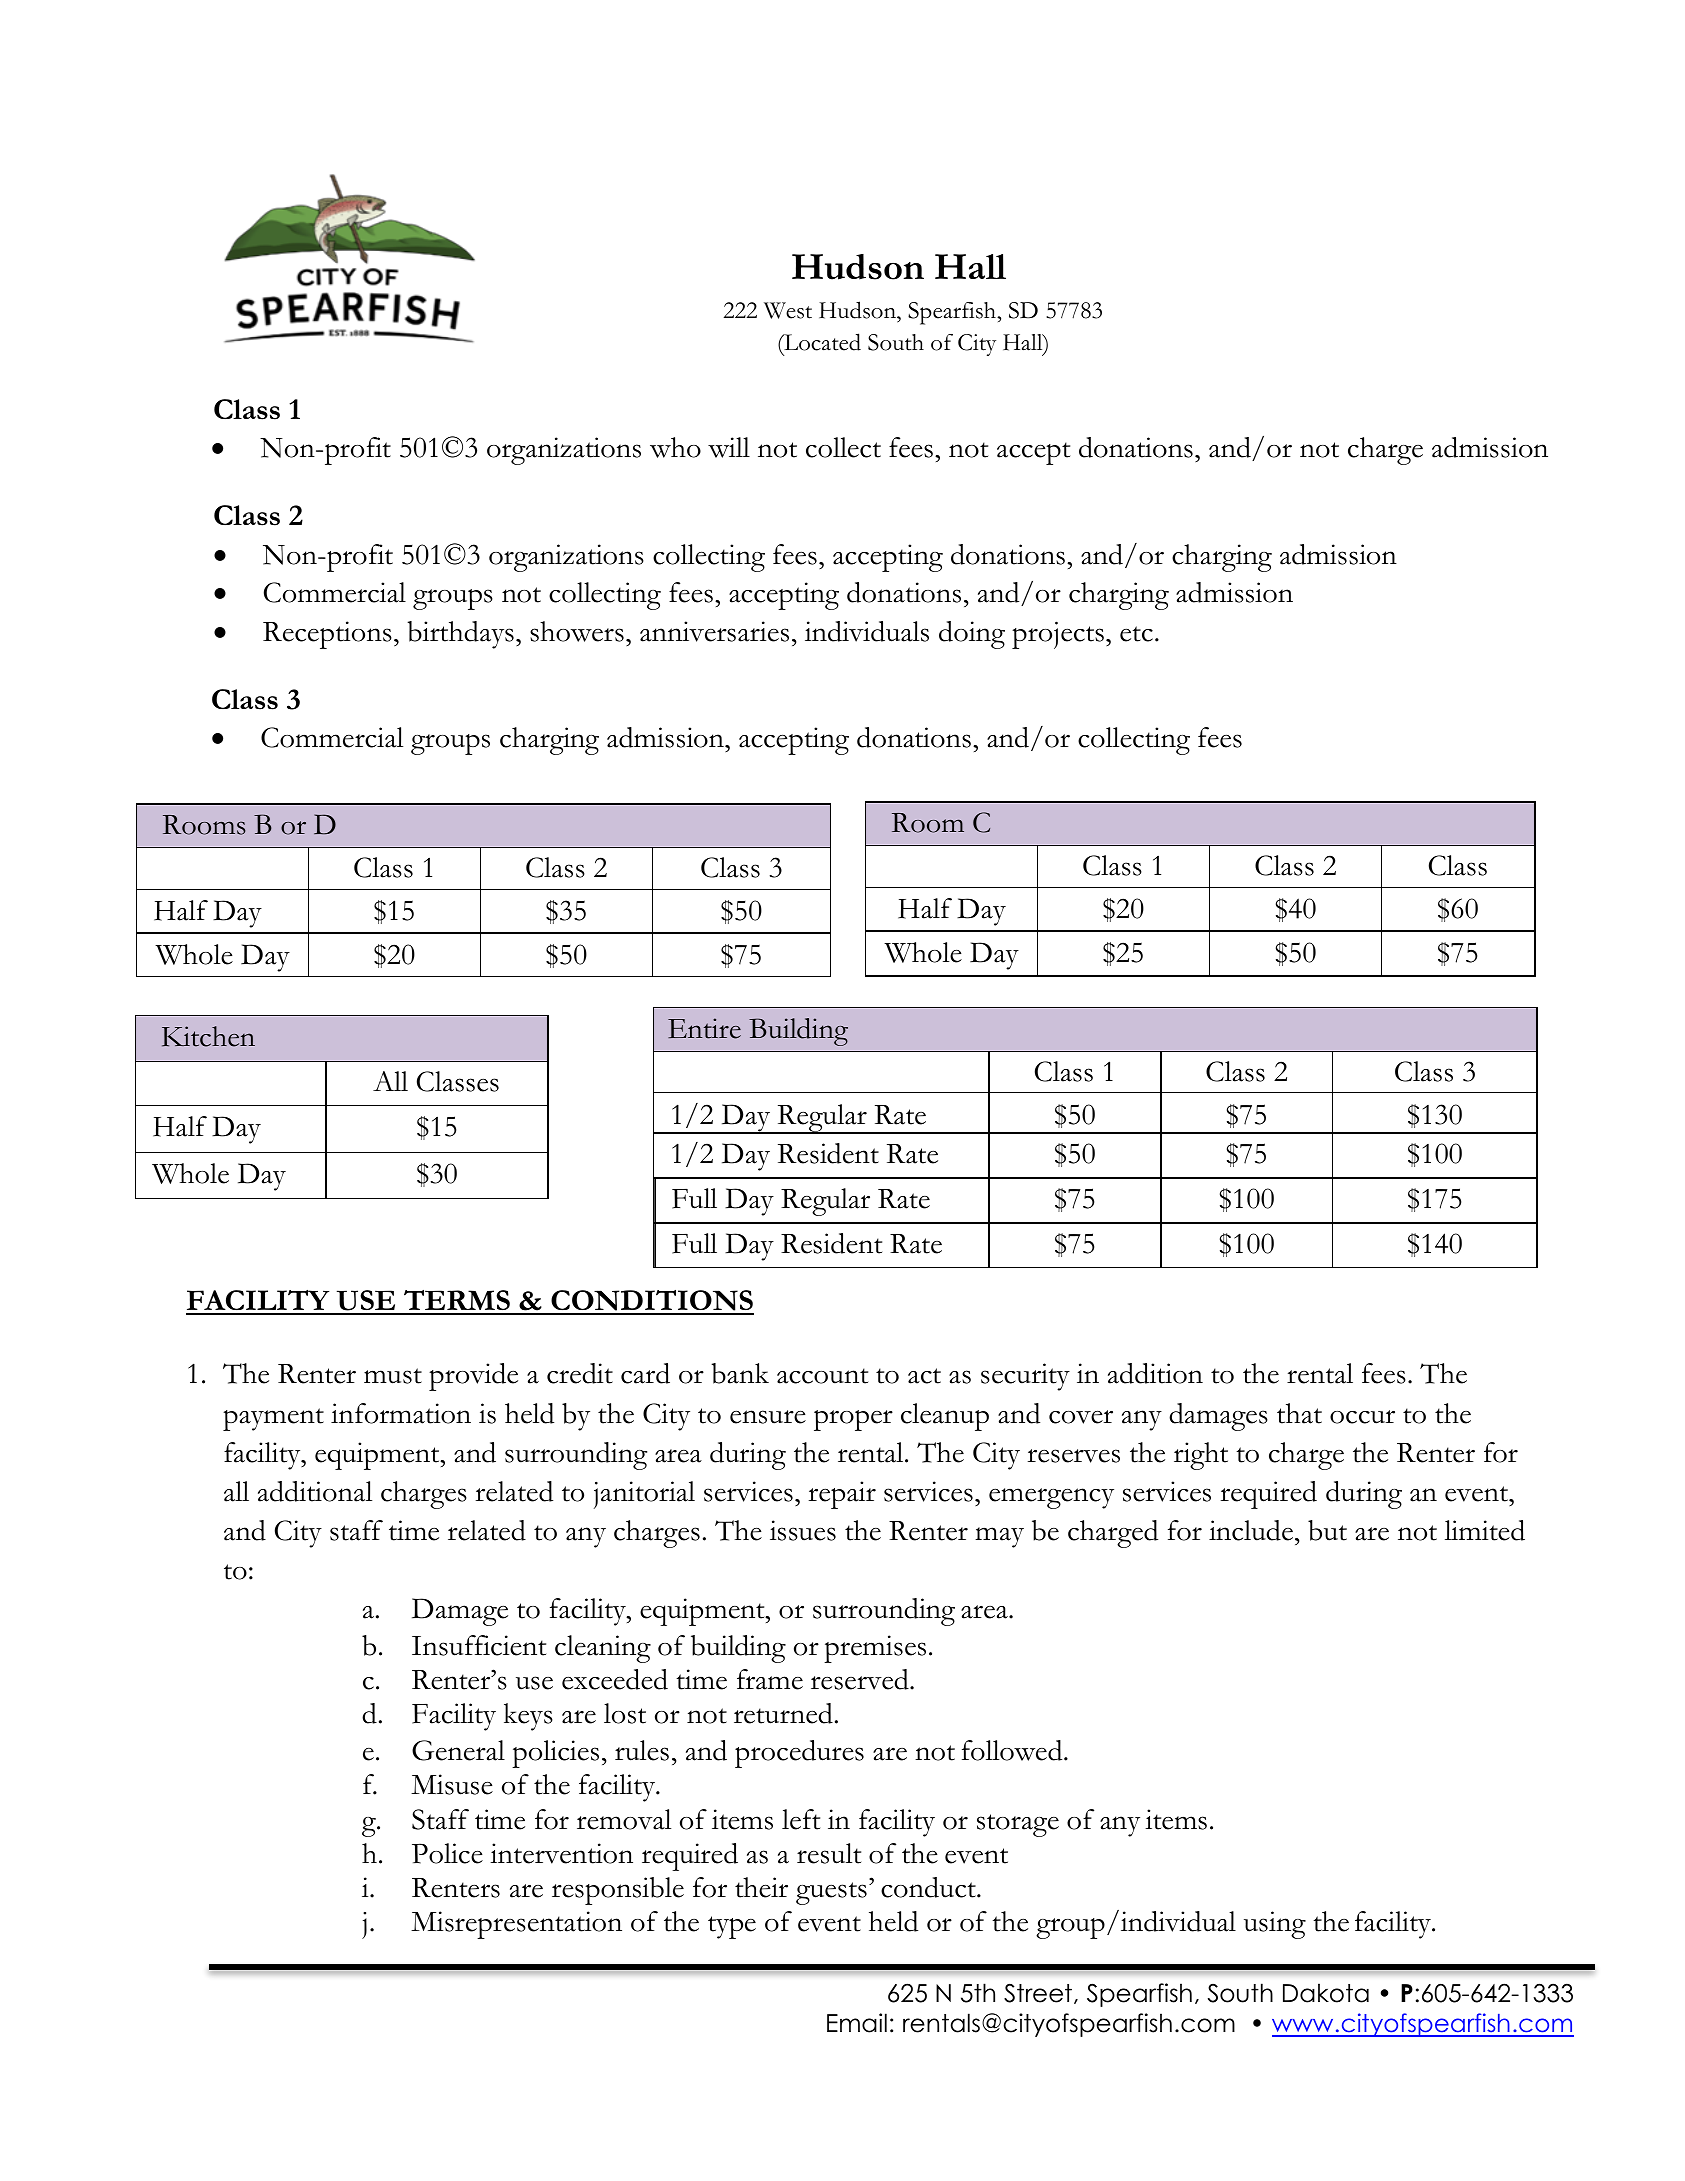  What do you see at coordinates (821, 343) in the screenshot?
I see `Located` at bounding box center [821, 343].
